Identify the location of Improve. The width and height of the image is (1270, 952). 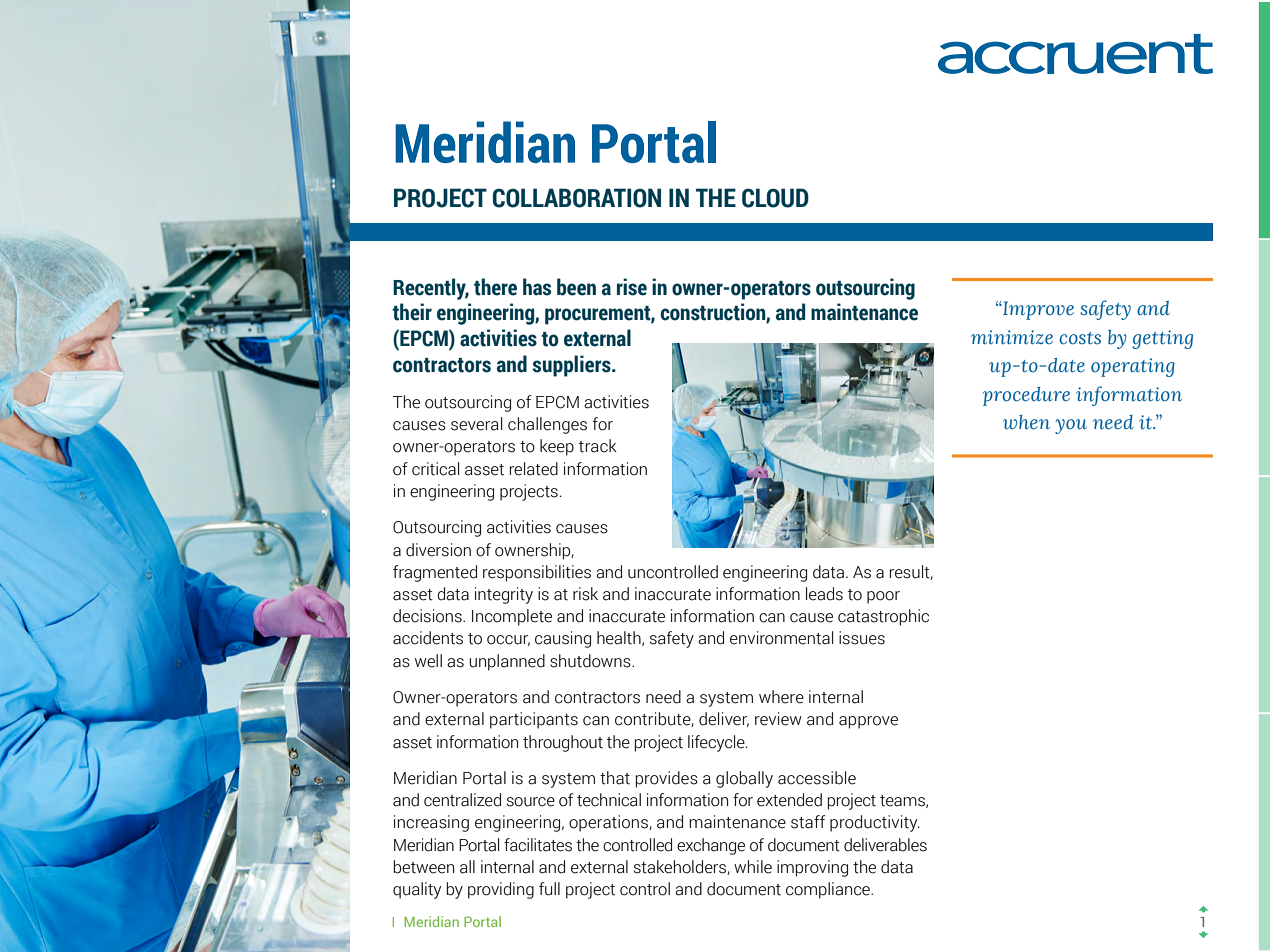
(1037, 310).
